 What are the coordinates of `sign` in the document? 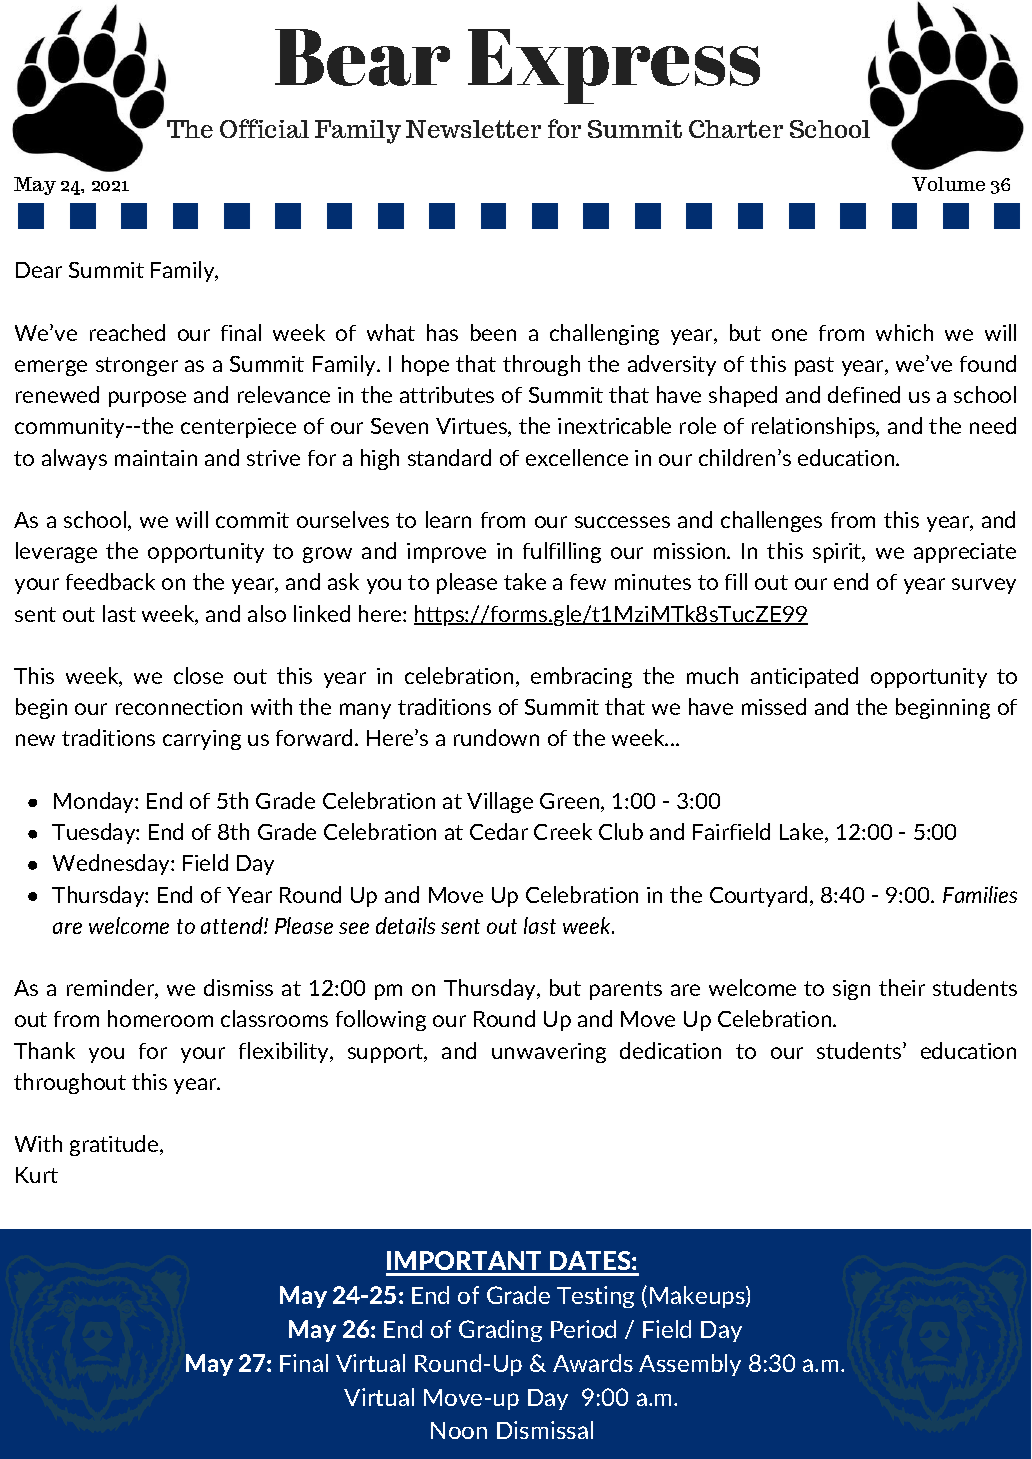 It's located at (851, 990).
